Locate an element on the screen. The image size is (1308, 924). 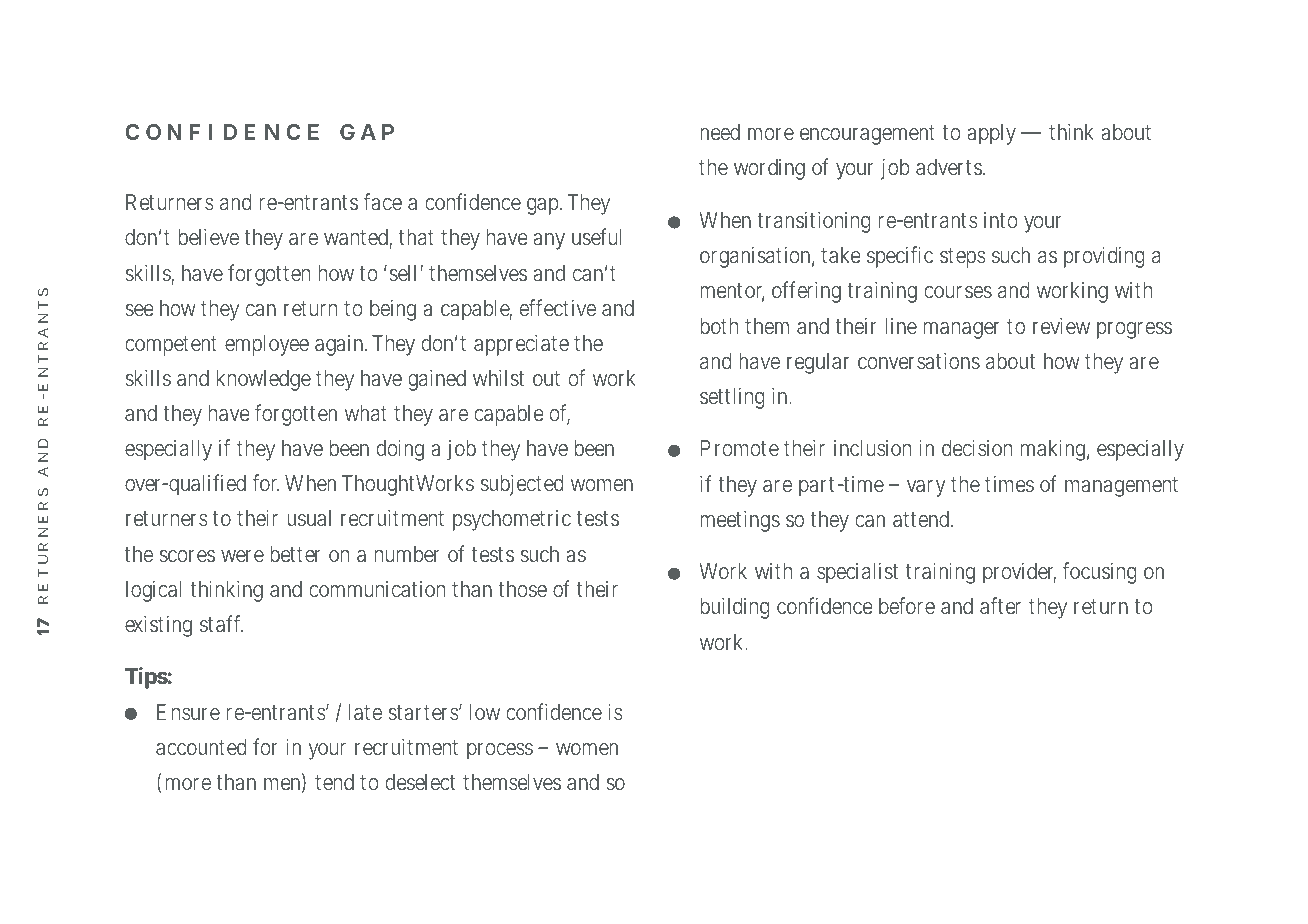
settling is located at coordinates (732, 398).
